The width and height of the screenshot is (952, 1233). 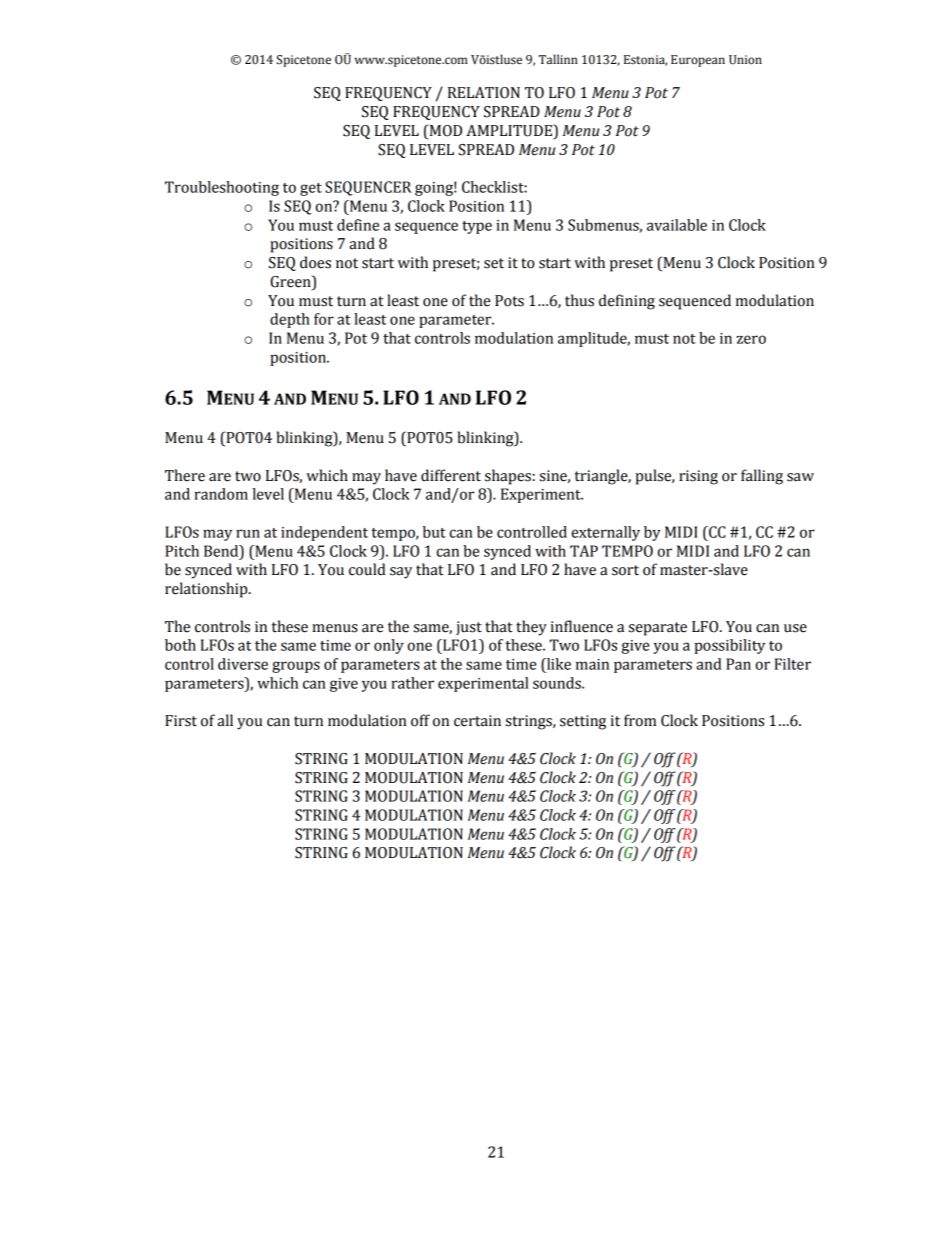 What do you see at coordinates (221, 494) in the screenshot?
I see `random` at bounding box center [221, 494].
